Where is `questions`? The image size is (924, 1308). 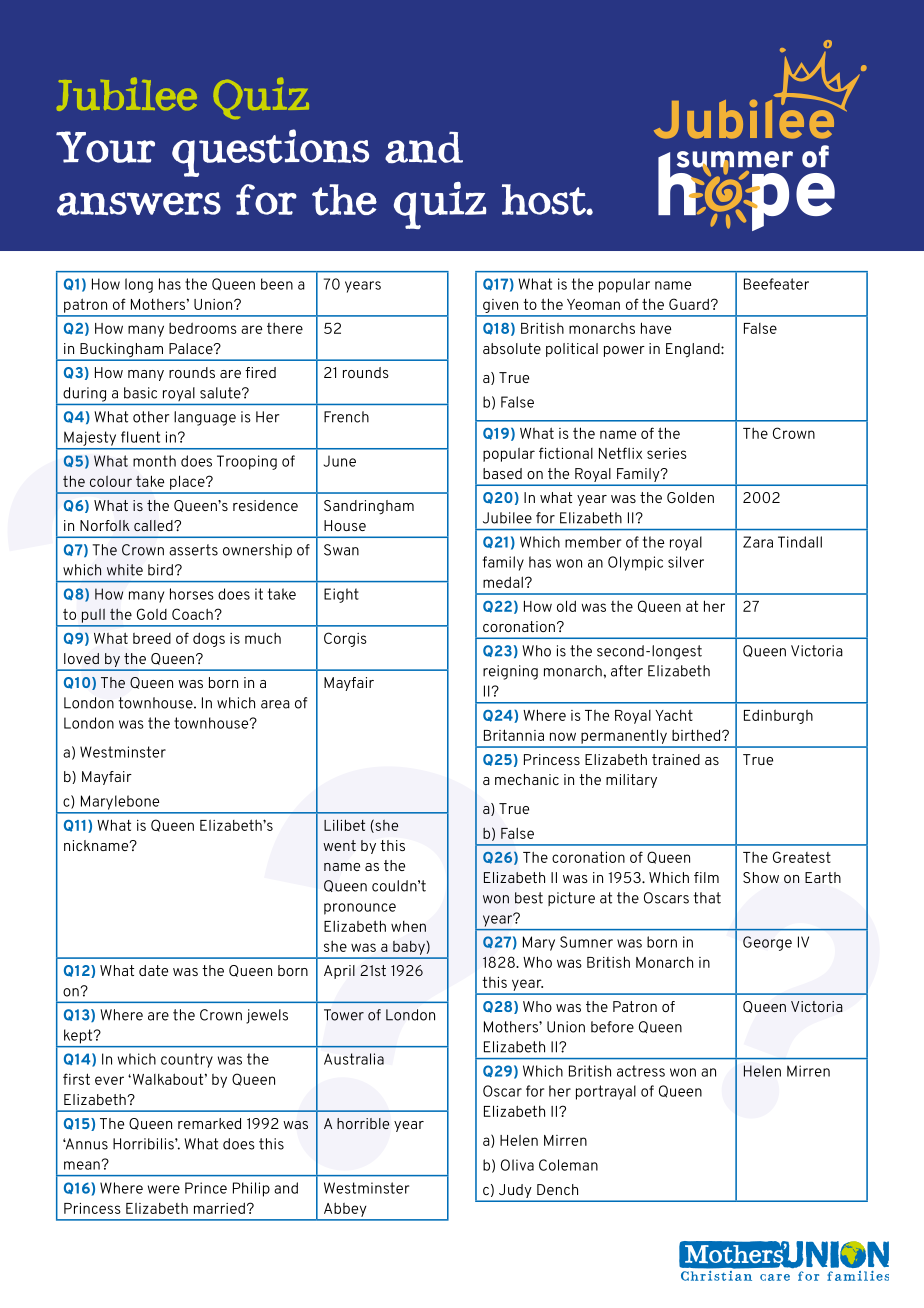
questions is located at coordinates (270, 153).
